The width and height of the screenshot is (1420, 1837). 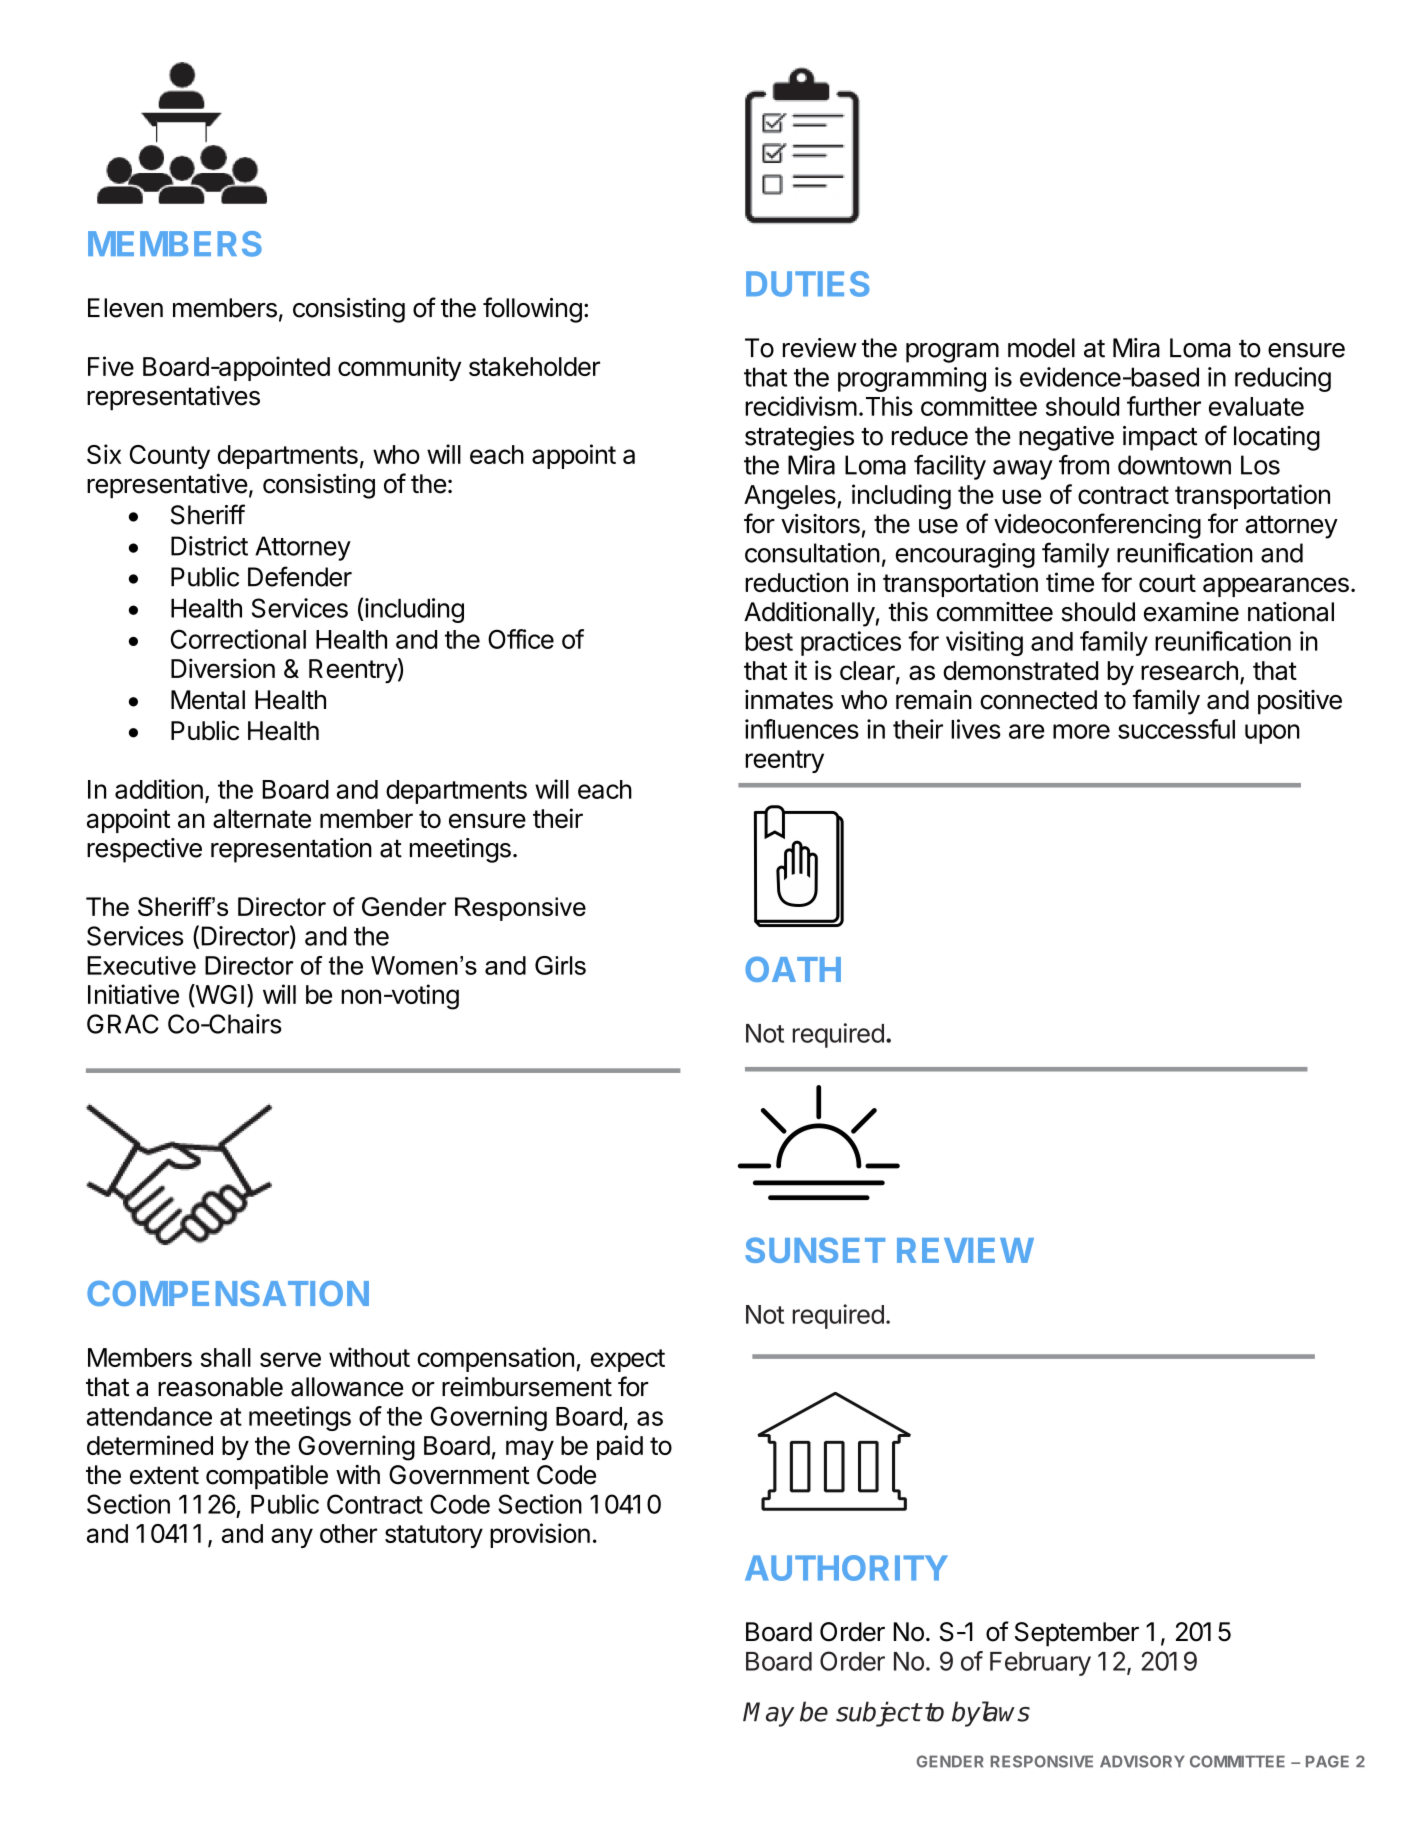 I want to click on best, so click(x=769, y=641).
